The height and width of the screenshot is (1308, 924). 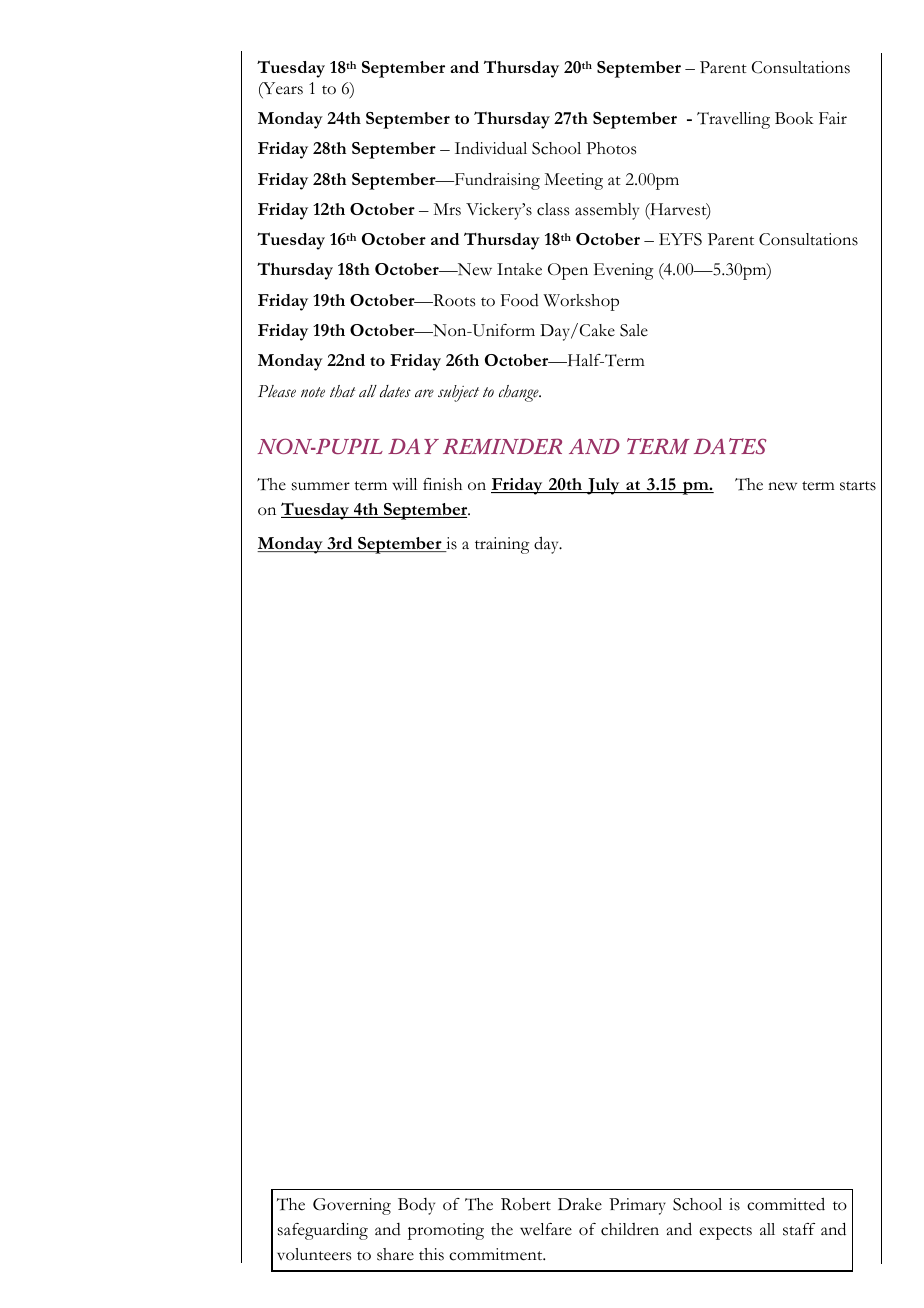 I want to click on summer, so click(x=321, y=486).
